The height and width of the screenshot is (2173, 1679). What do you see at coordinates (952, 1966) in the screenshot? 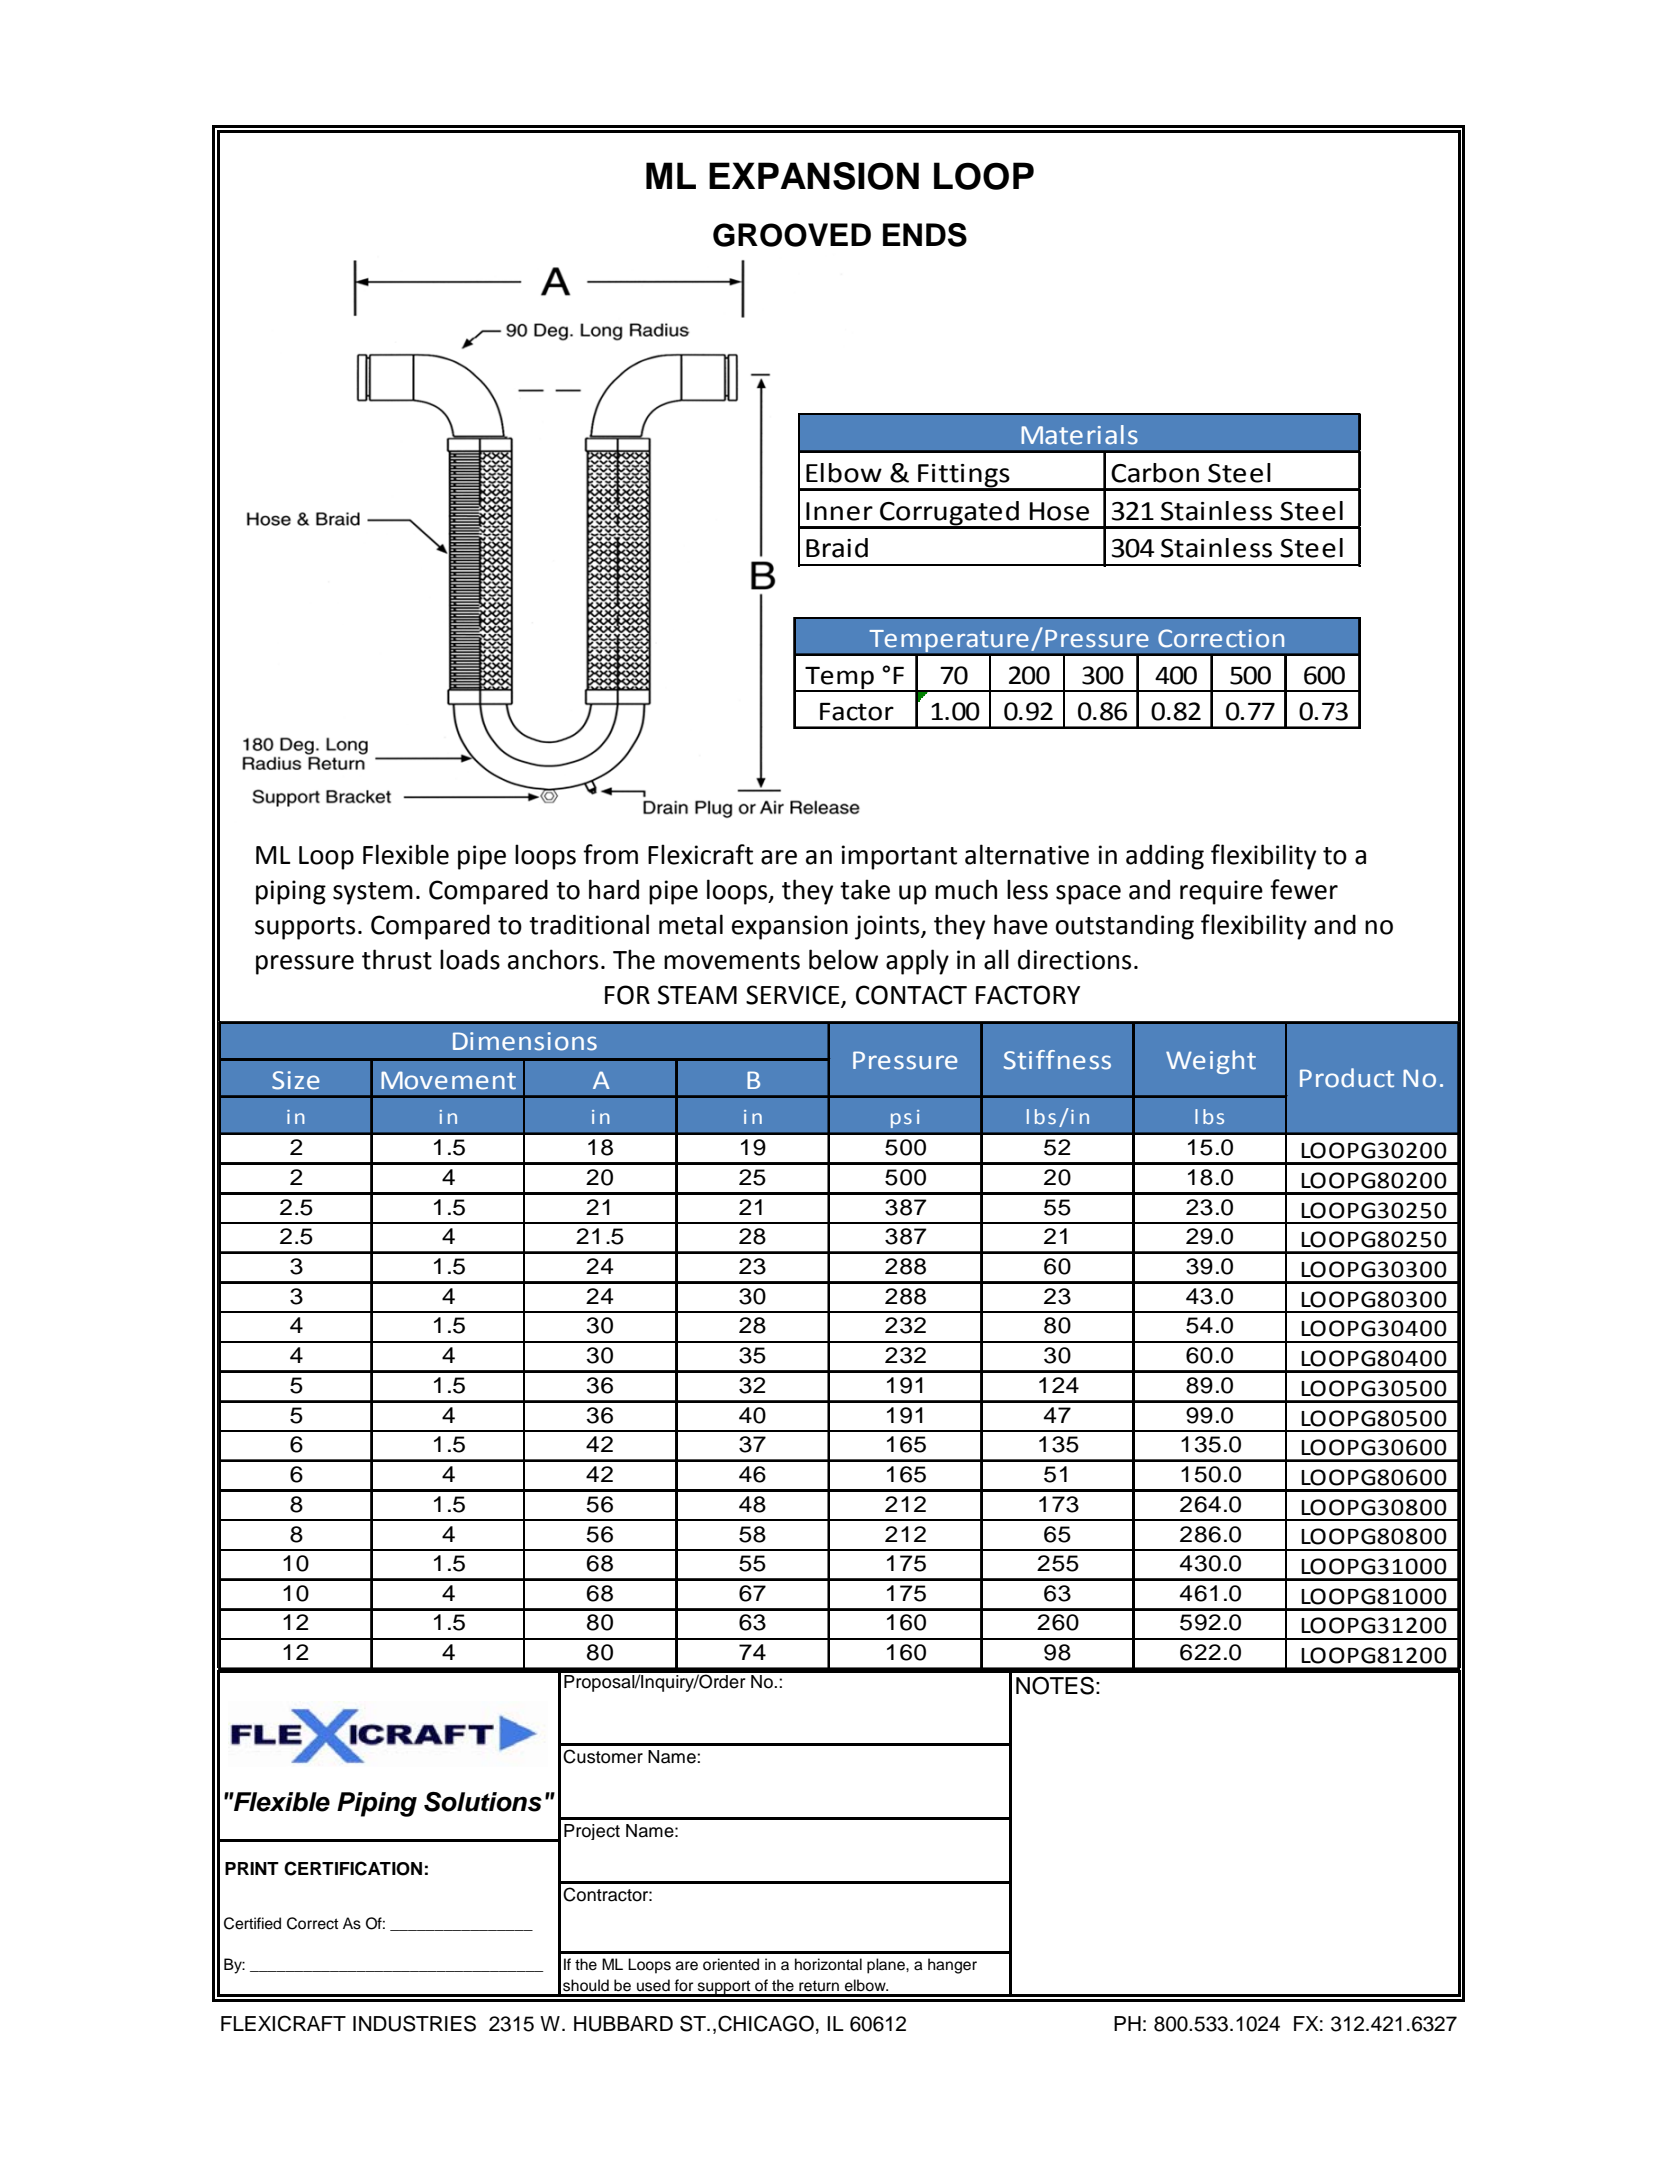
I see `hanger` at bounding box center [952, 1966].
